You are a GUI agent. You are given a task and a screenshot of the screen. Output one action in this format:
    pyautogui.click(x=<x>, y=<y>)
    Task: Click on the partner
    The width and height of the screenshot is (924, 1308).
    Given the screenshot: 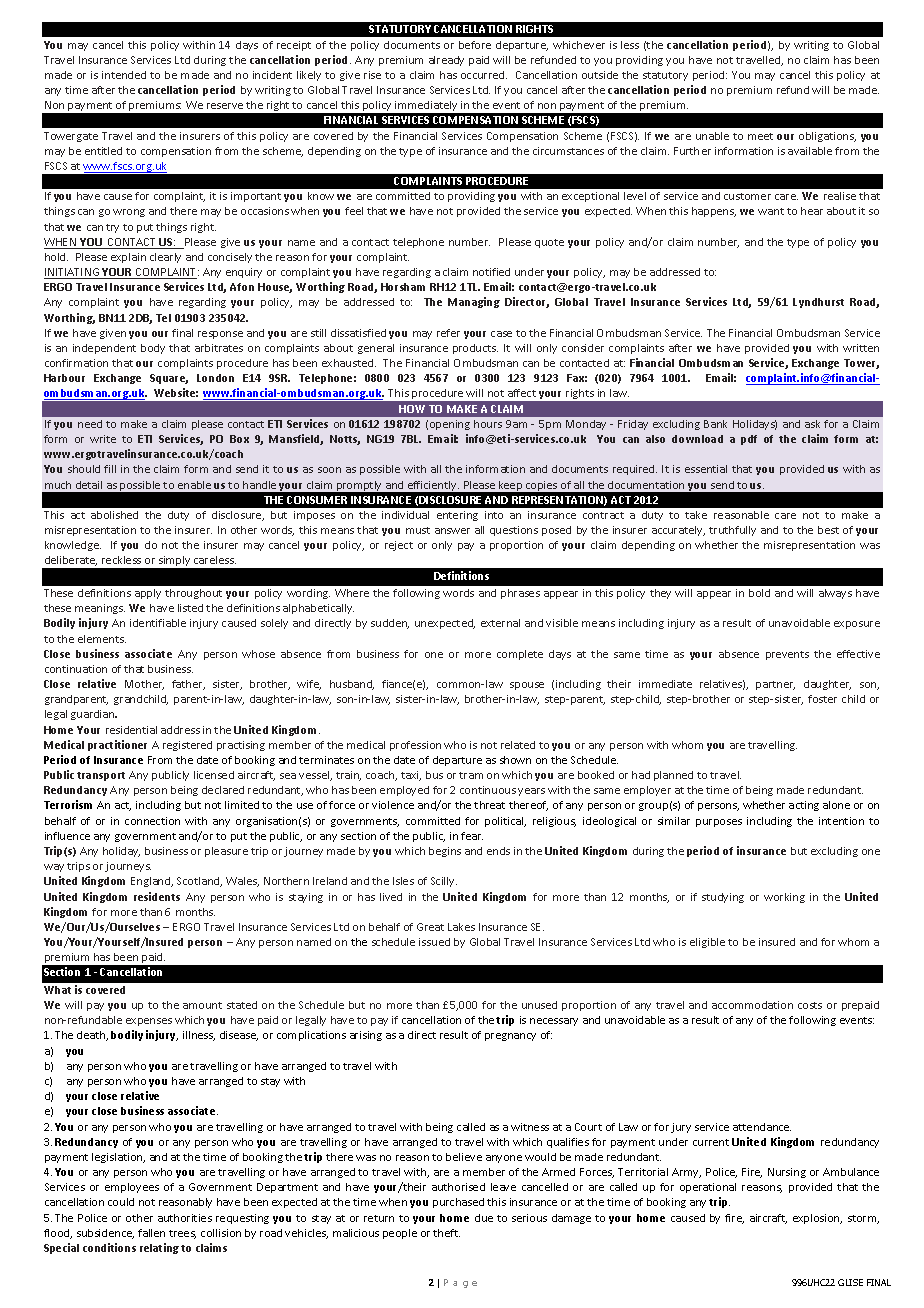 What is the action you would take?
    pyautogui.click(x=775, y=685)
